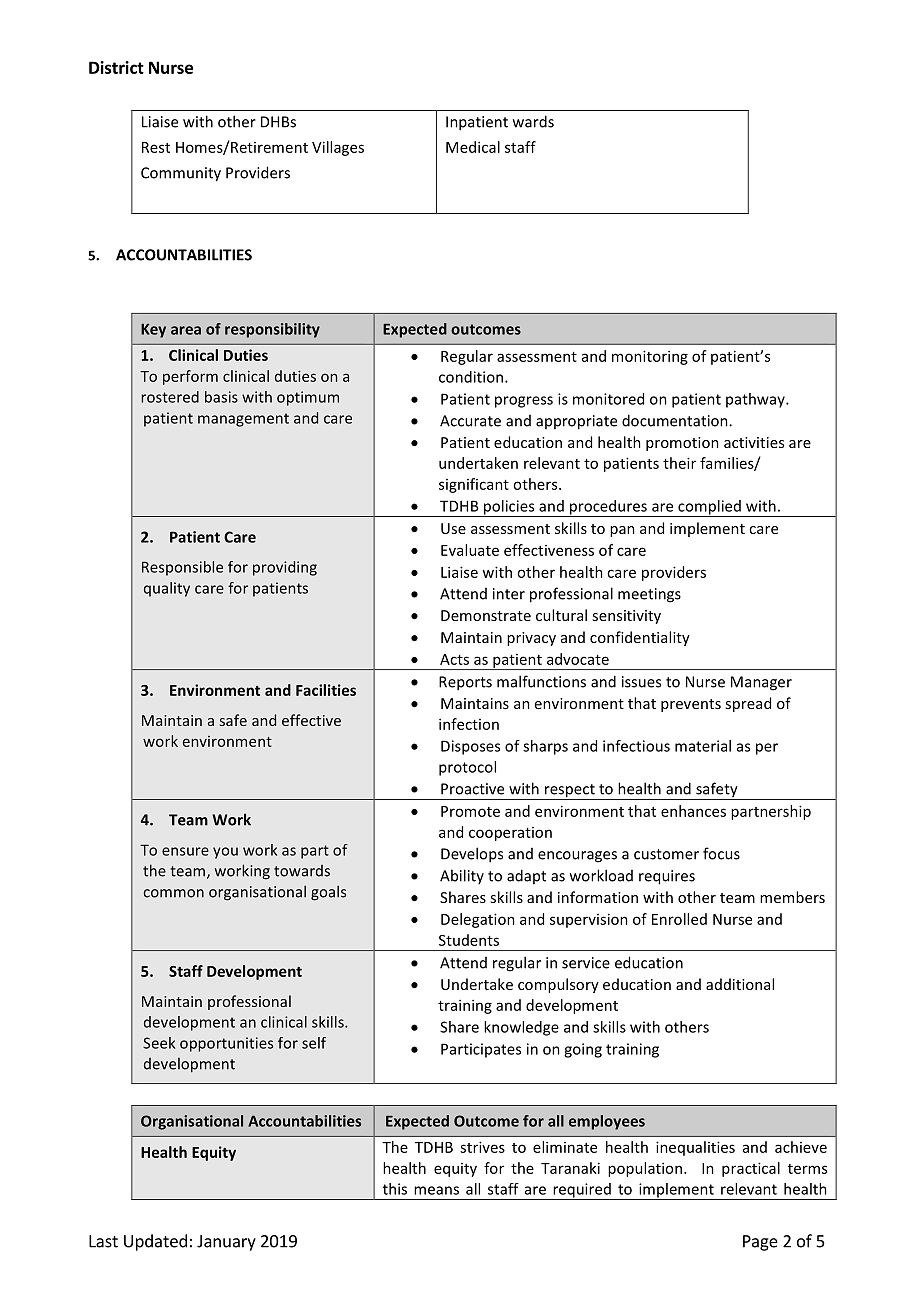 The image size is (924, 1308). I want to click on pathway, so click(756, 400).
